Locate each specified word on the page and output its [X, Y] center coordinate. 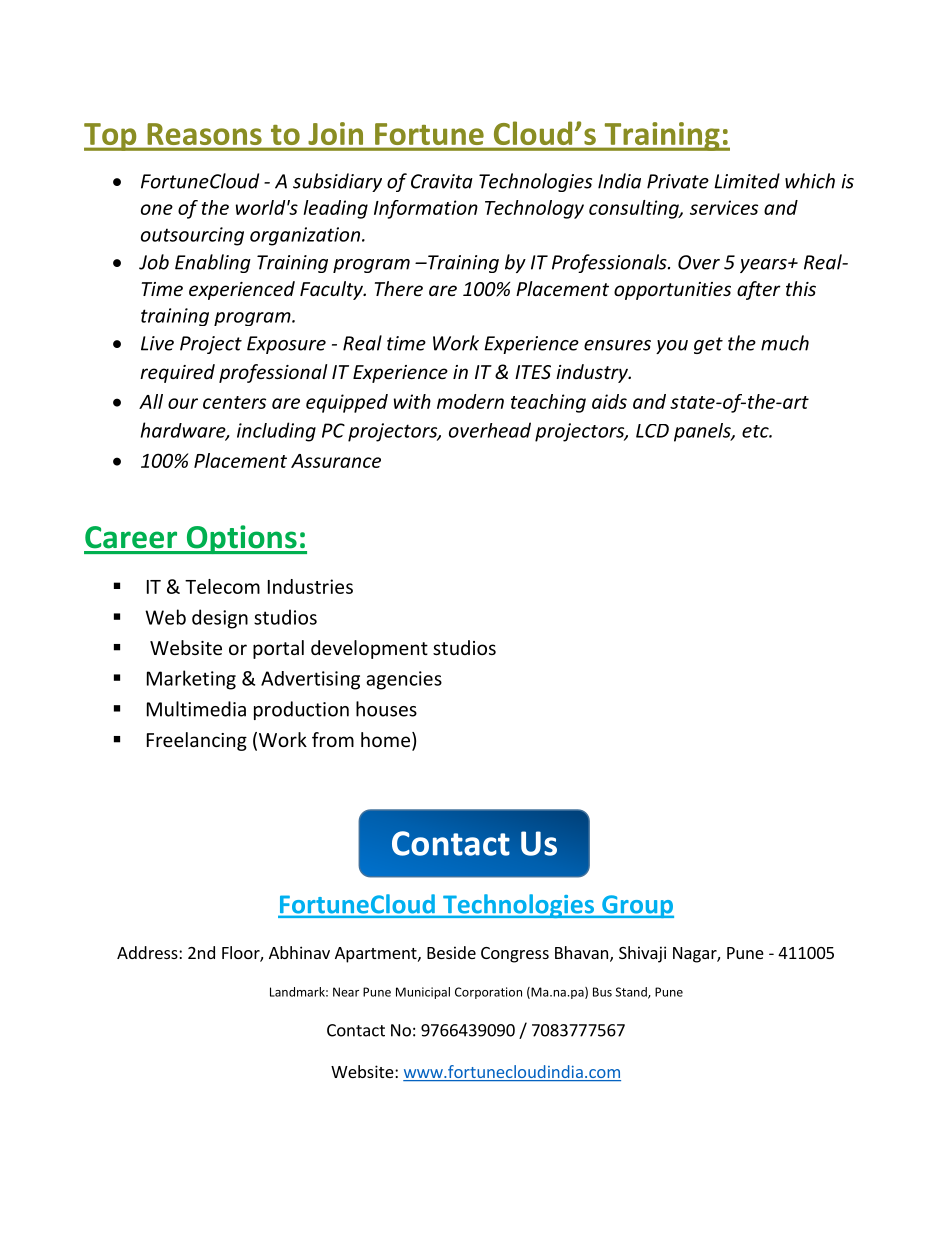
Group [637, 906]
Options [241, 539]
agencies [404, 680]
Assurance [336, 461]
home [385, 739]
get [708, 345]
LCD [652, 431]
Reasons [205, 134]
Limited [747, 181]
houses [386, 709]
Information [426, 209]
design [220, 619]
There [399, 288]
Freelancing [197, 741]
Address [148, 952]
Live [157, 343]
